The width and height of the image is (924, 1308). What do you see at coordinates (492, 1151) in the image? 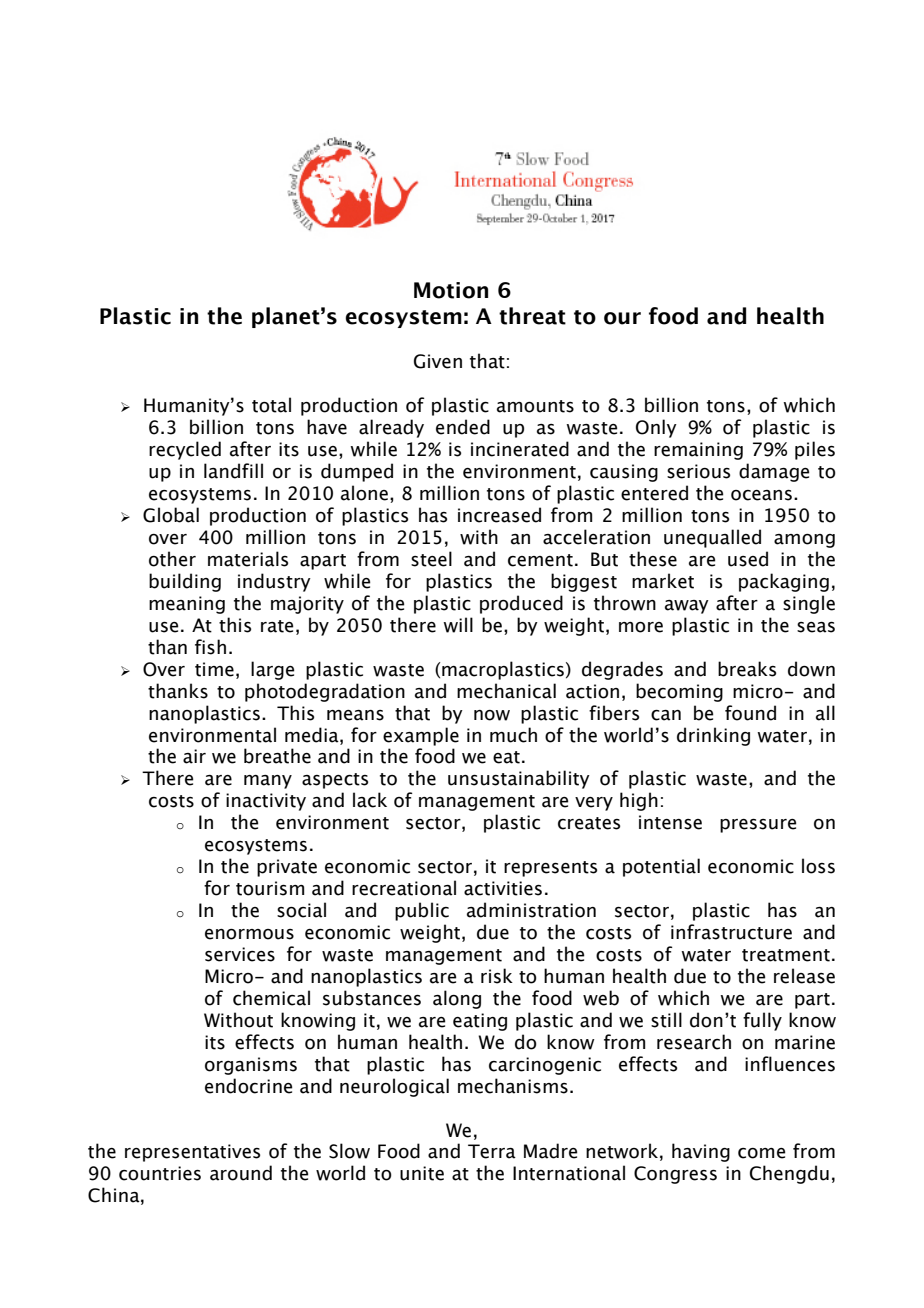
I see `Terra` at bounding box center [492, 1151].
